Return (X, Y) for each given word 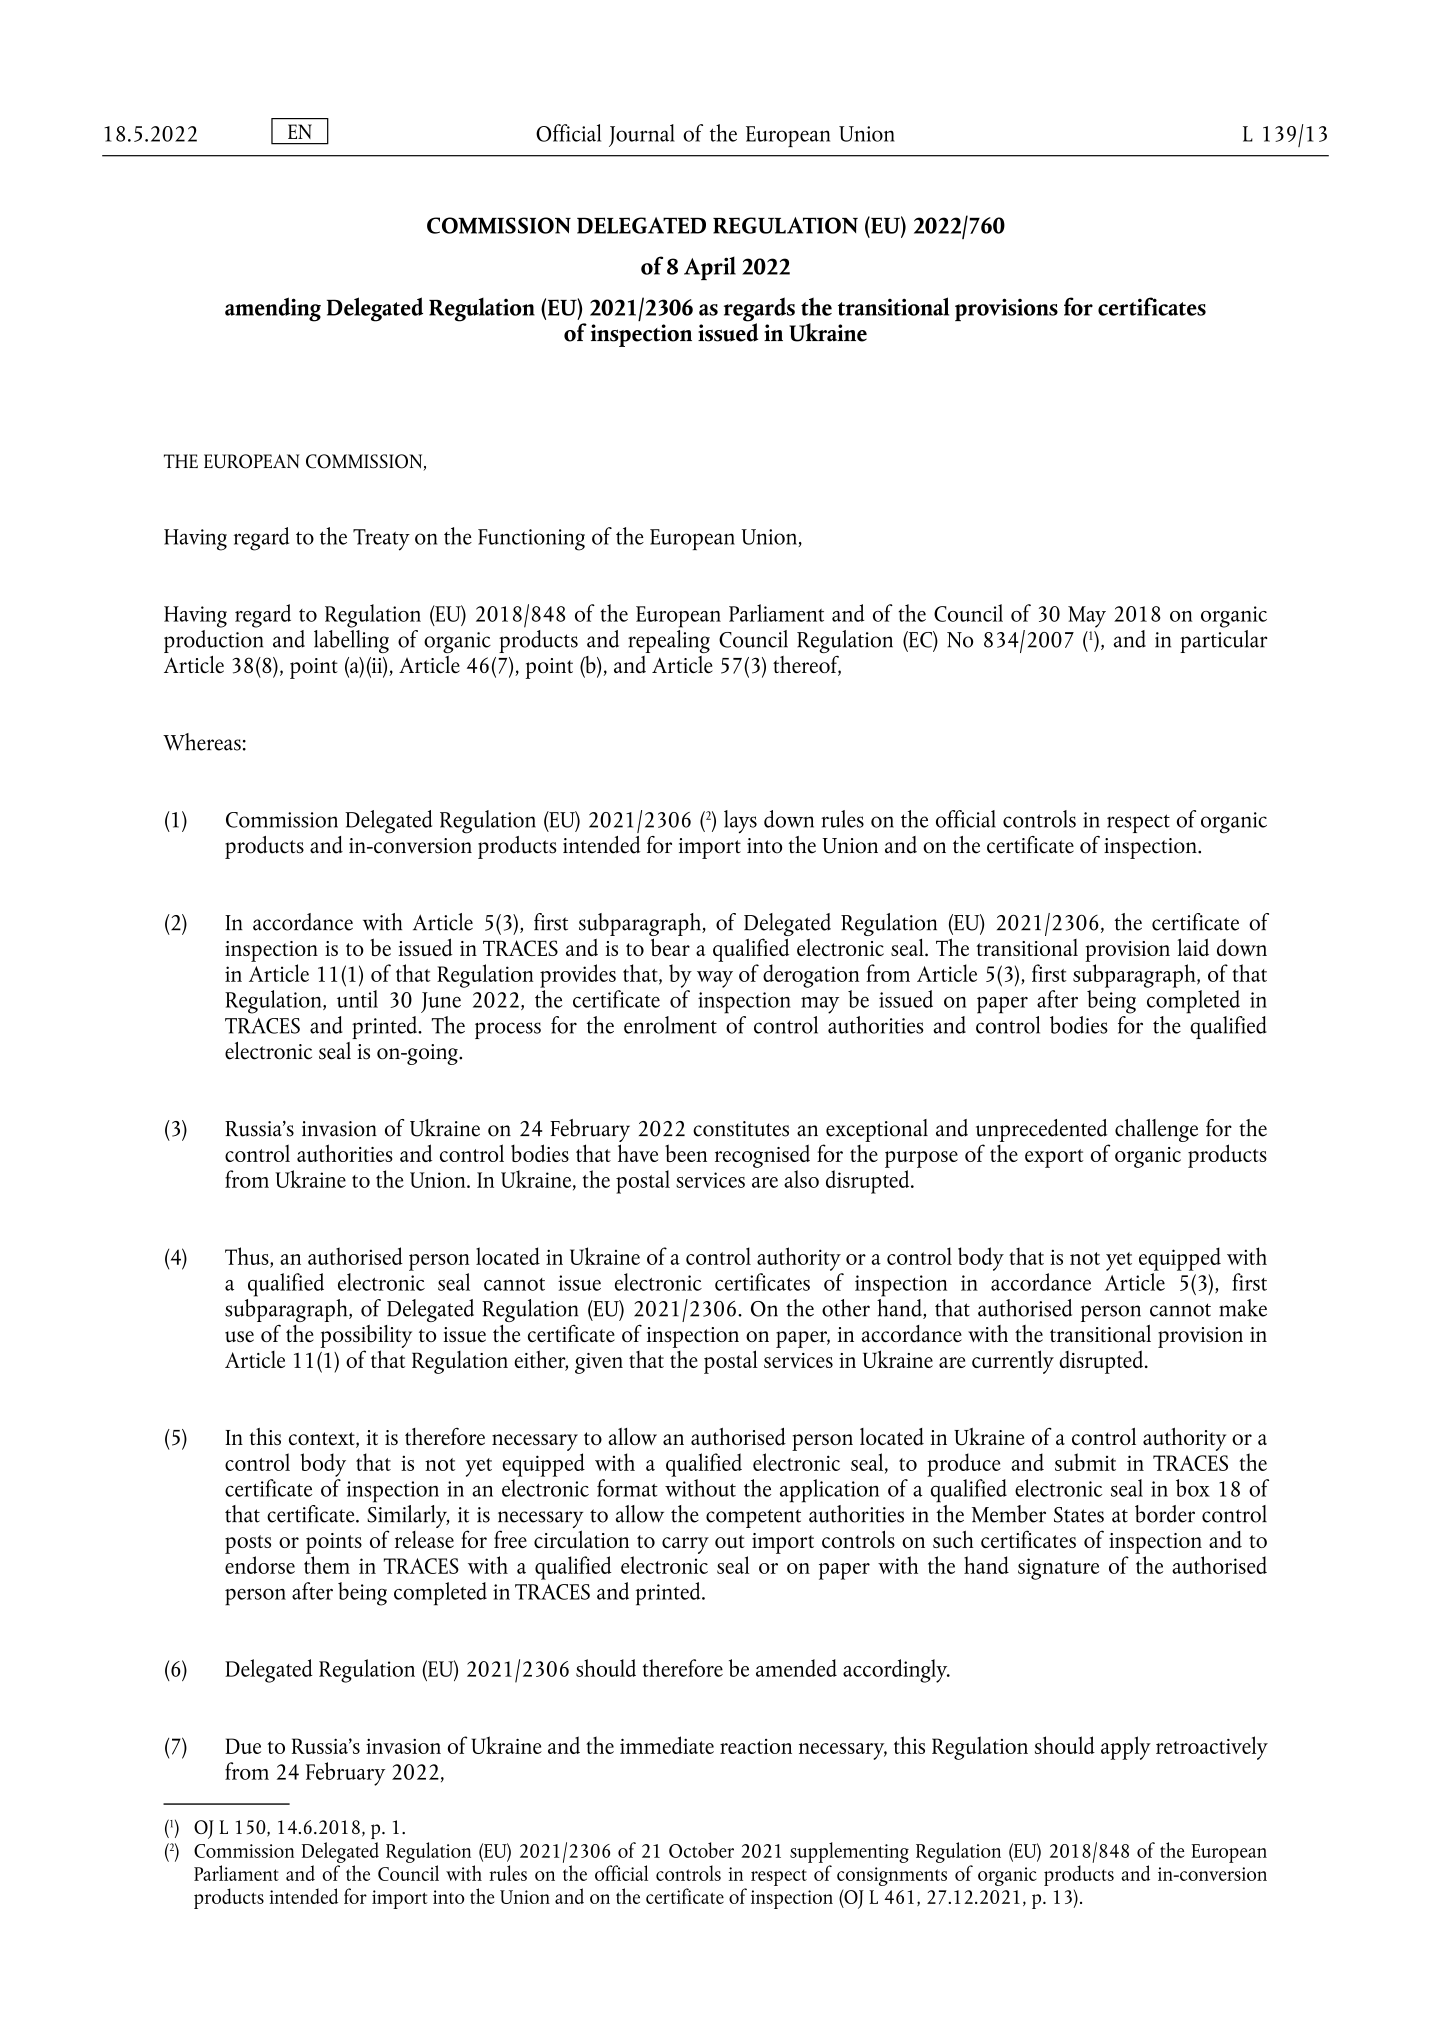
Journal (642, 135)
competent (753, 1518)
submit (1085, 1462)
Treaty (381, 540)
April (710, 268)
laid (1193, 947)
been (686, 1153)
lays (740, 822)
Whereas (202, 742)
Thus (248, 1257)
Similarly (408, 1516)
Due (243, 1746)
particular (1224, 640)
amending (273, 309)
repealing (669, 640)
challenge (1156, 1130)
